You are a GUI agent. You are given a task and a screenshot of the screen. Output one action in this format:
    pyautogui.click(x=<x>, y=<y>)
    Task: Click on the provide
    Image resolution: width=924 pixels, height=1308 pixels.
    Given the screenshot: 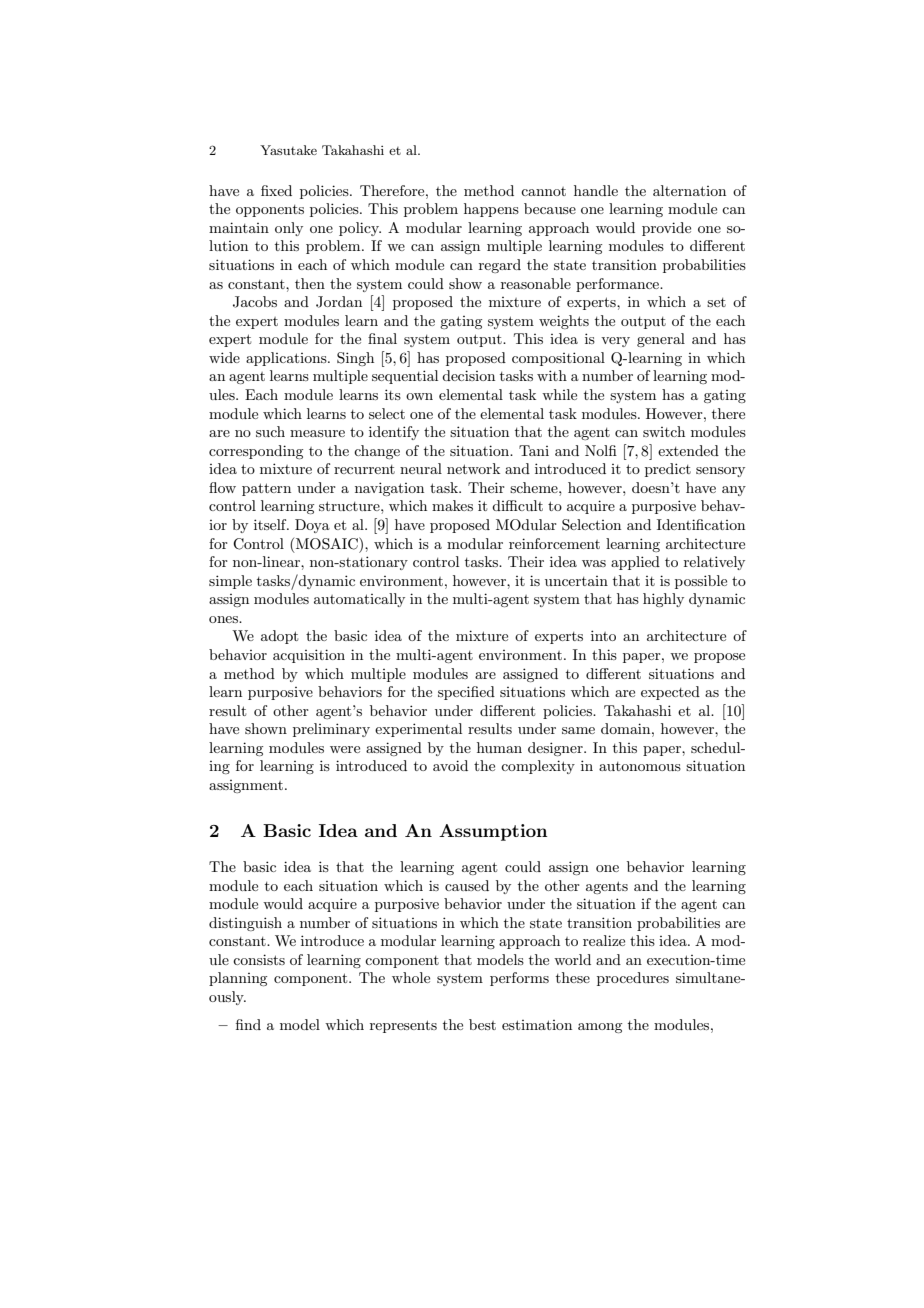 What is the action you would take?
    pyautogui.click(x=666, y=229)
